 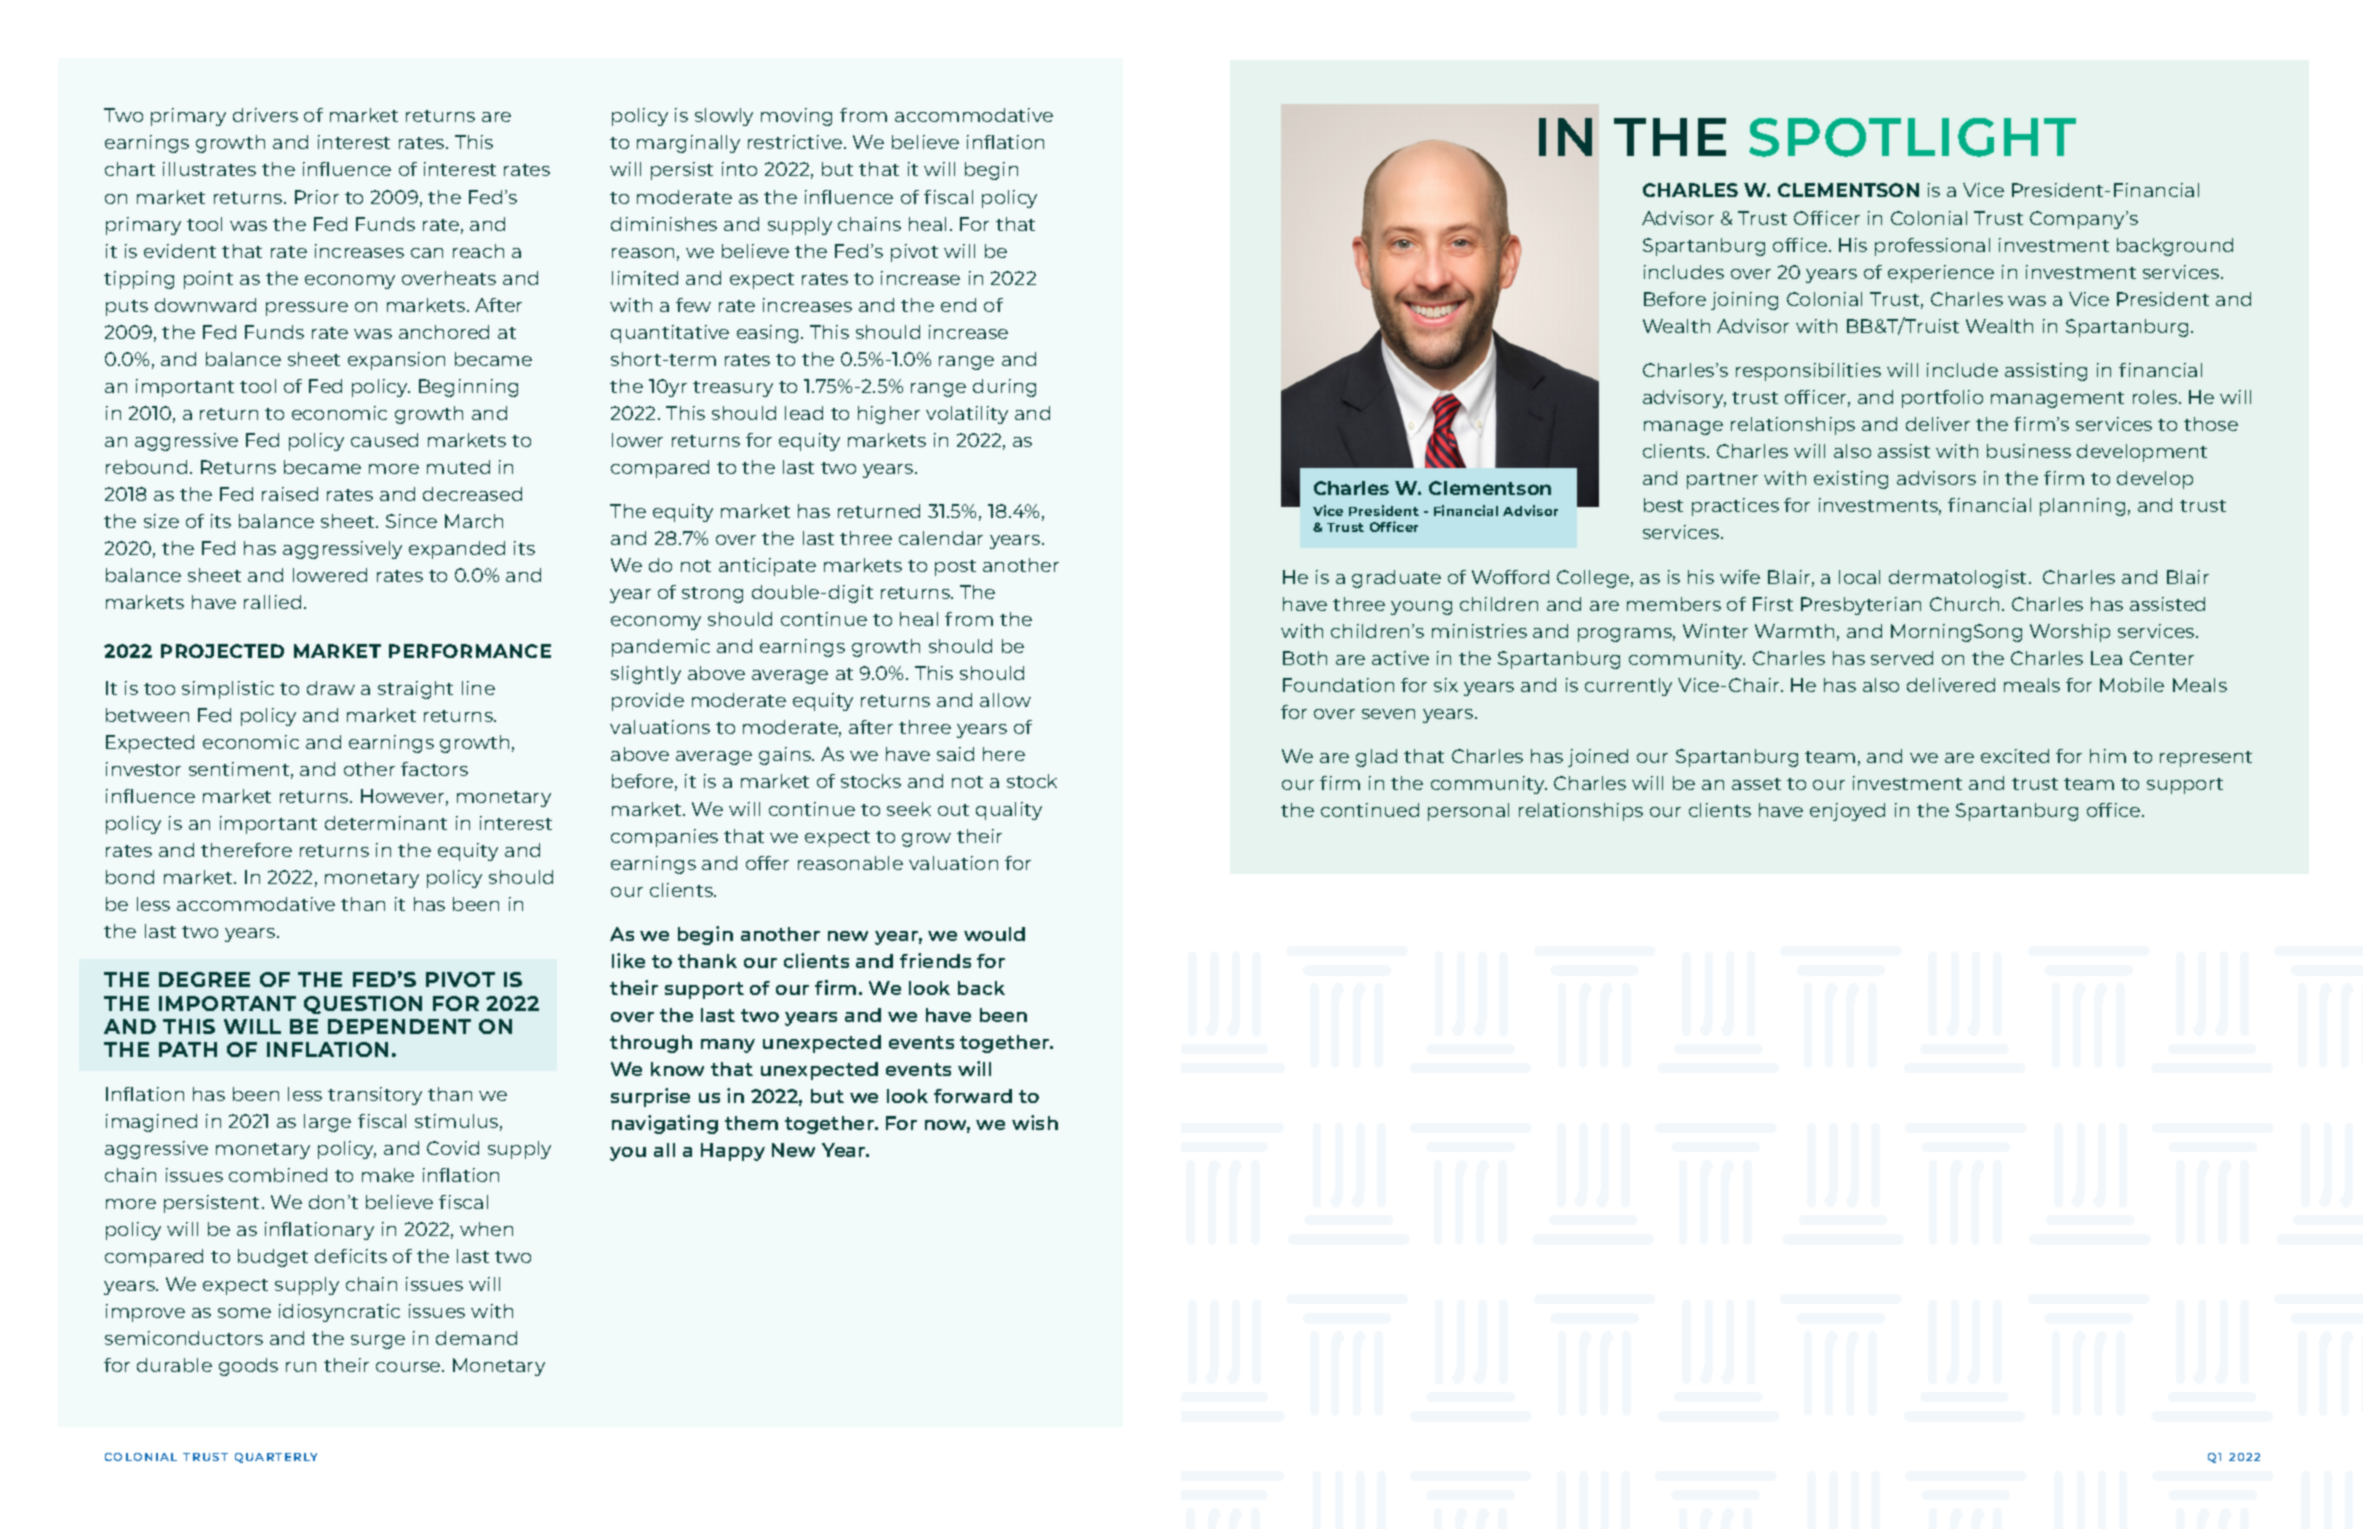 What do you see at coordinates (317, 197) in the screenshot?
I see `Prior` at bounding box center [317, 197].
